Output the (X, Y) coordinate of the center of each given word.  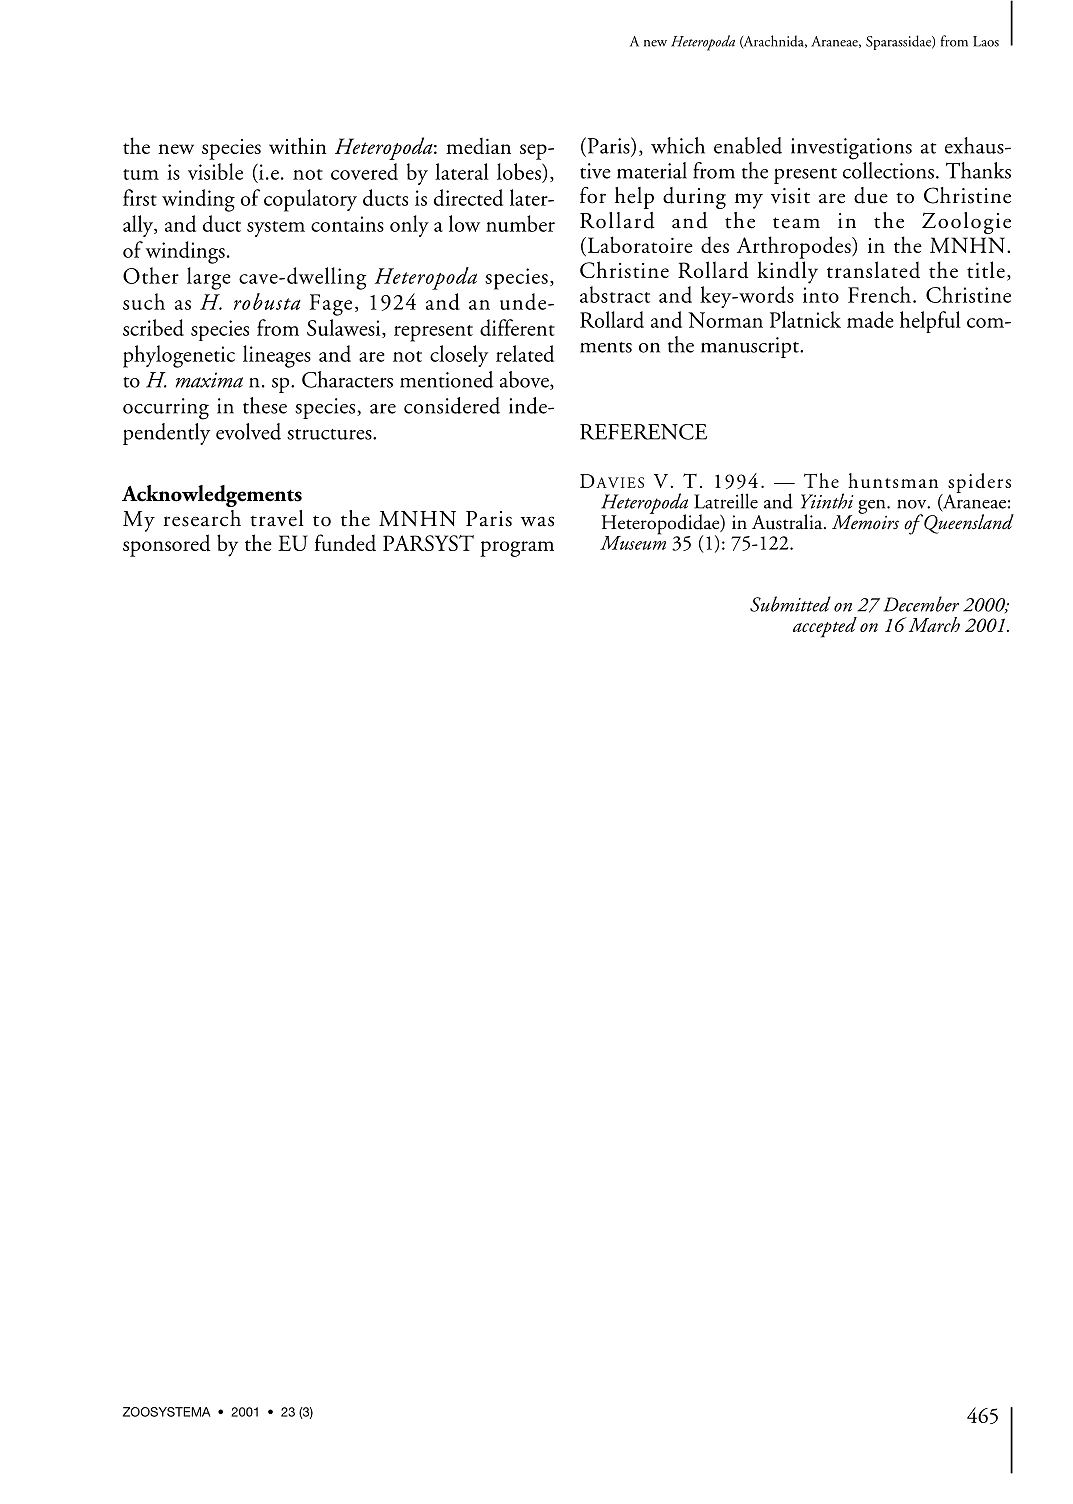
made (870, 319)
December (921, 604)
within (298, 145)
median (478, 145)
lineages (277, 356)
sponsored (167, 545)
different (517, 327)
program (517, 549)
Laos (986, 41)
